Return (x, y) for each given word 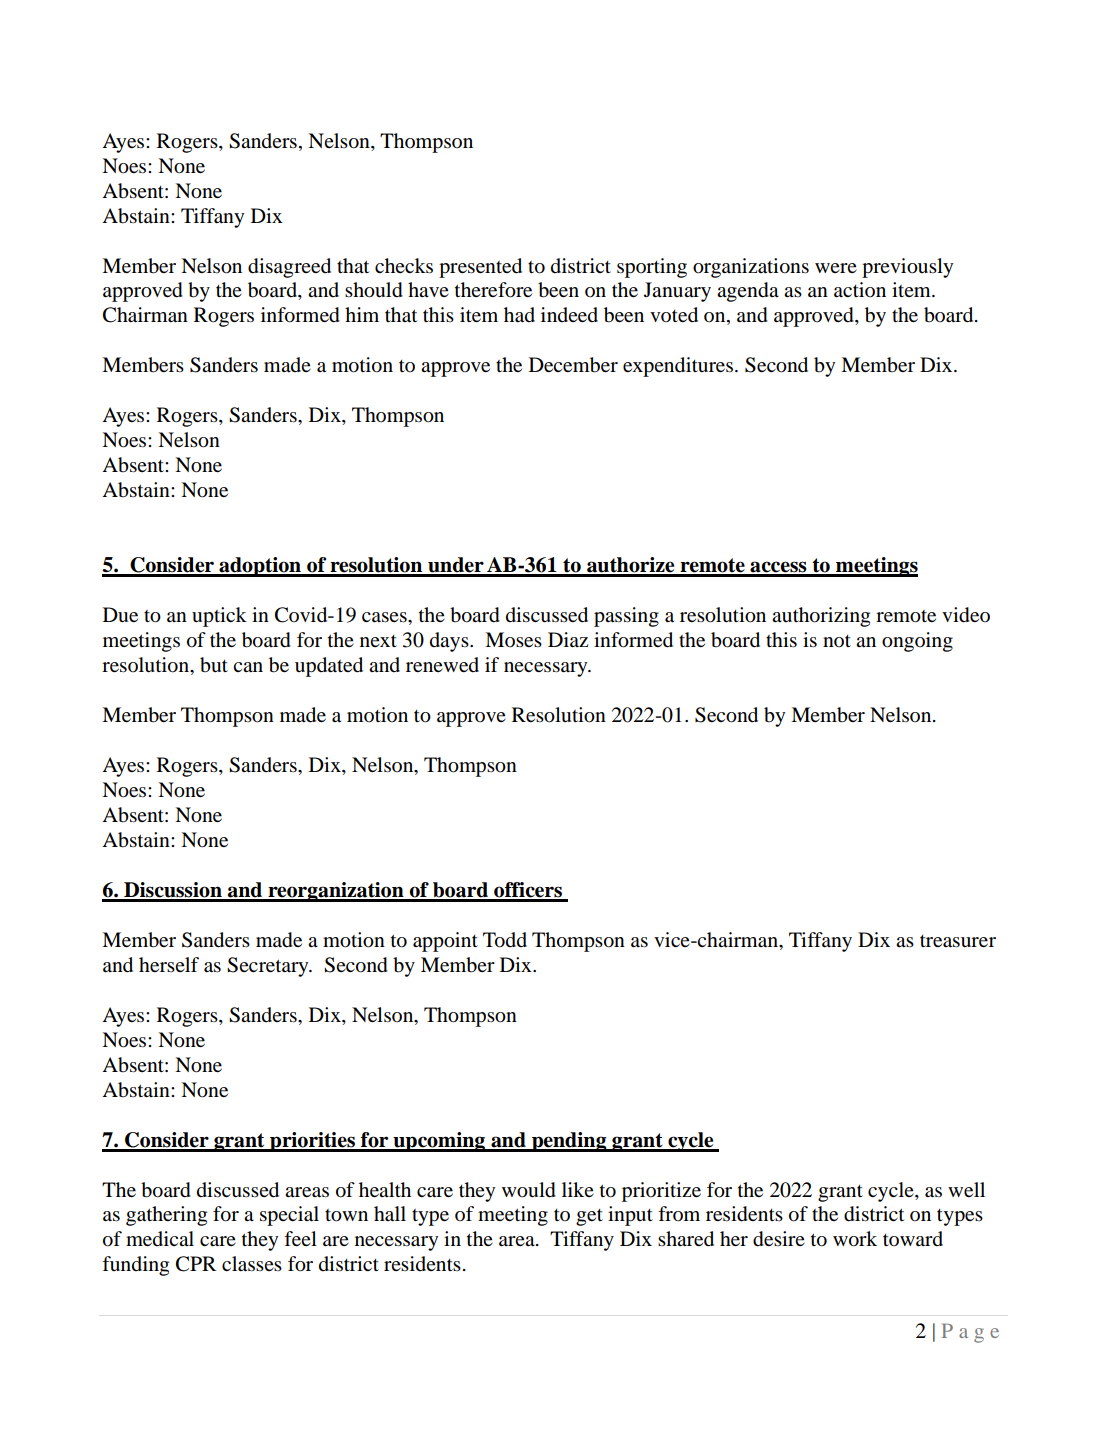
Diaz (568, 639)
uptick (219, 617)
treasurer (958, 941)
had (519, 315)
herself (169, 964)
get (589, 1217)
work (855, 1239)
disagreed (289, 268)
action (860, 289)
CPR (196, 1264)
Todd (505, 940)
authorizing (821, 617)
